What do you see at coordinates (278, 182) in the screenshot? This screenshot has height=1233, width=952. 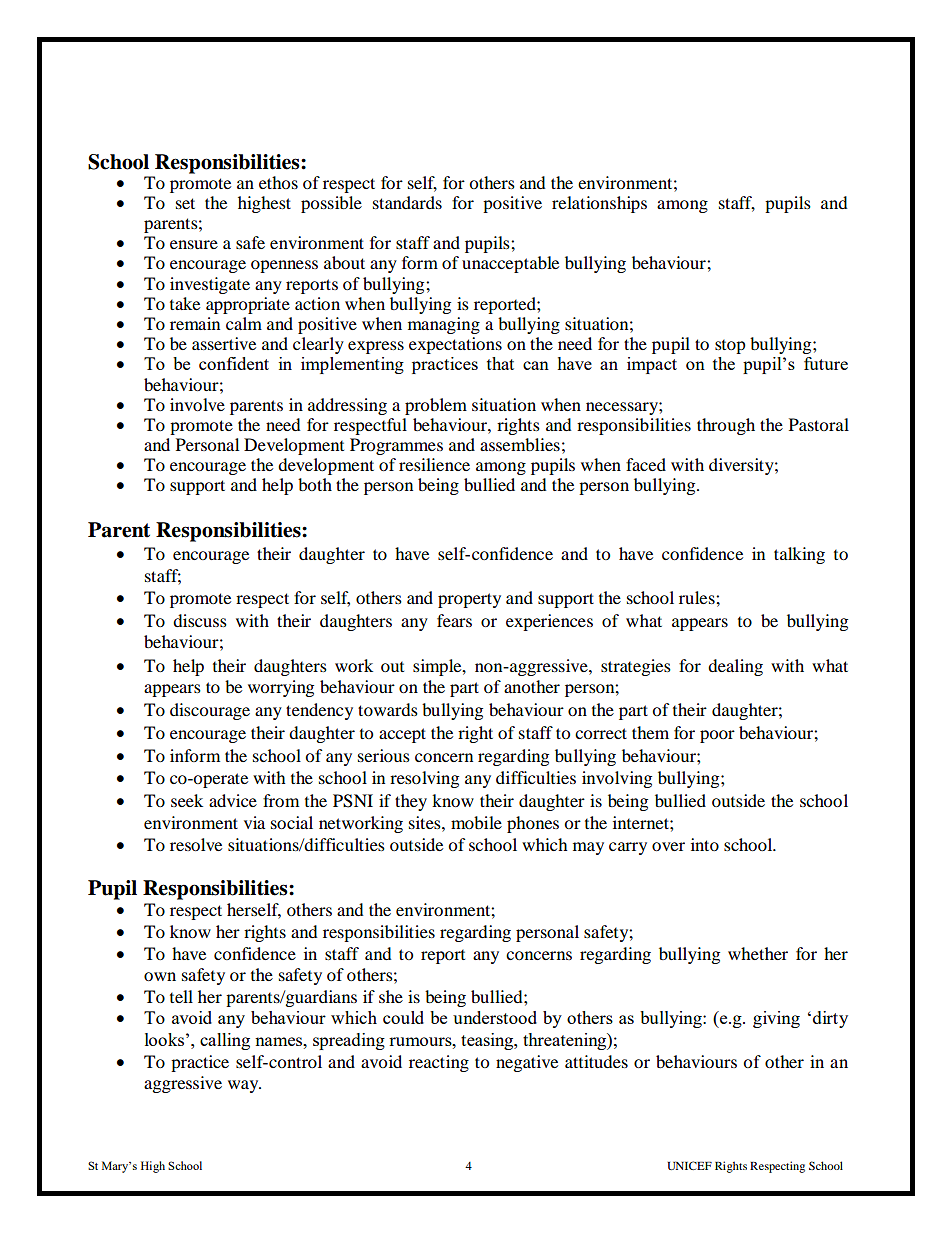 I see `ethos` at bounding box center [278, 182].
